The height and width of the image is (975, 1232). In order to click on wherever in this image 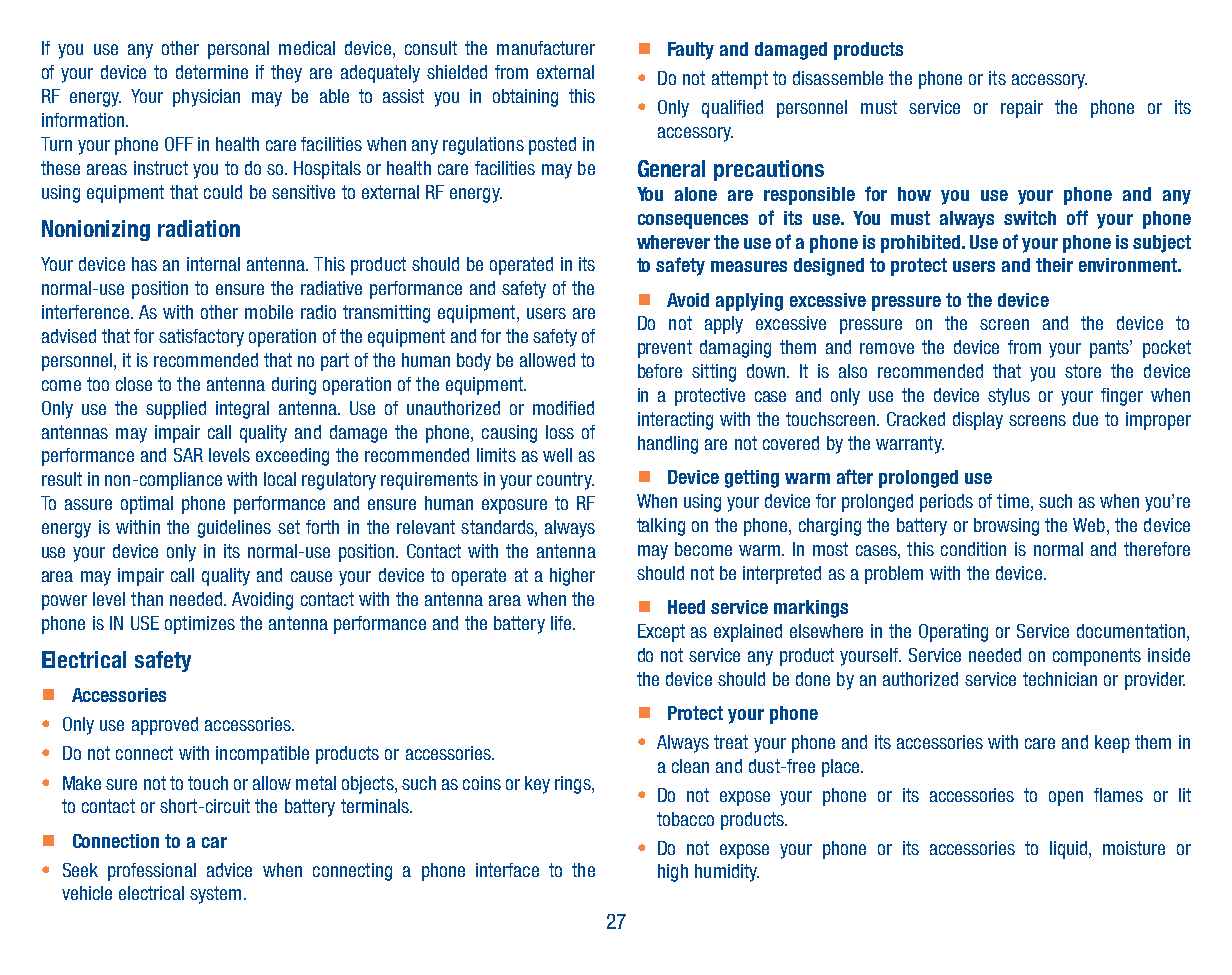, I will do `click(673, 242)`.
